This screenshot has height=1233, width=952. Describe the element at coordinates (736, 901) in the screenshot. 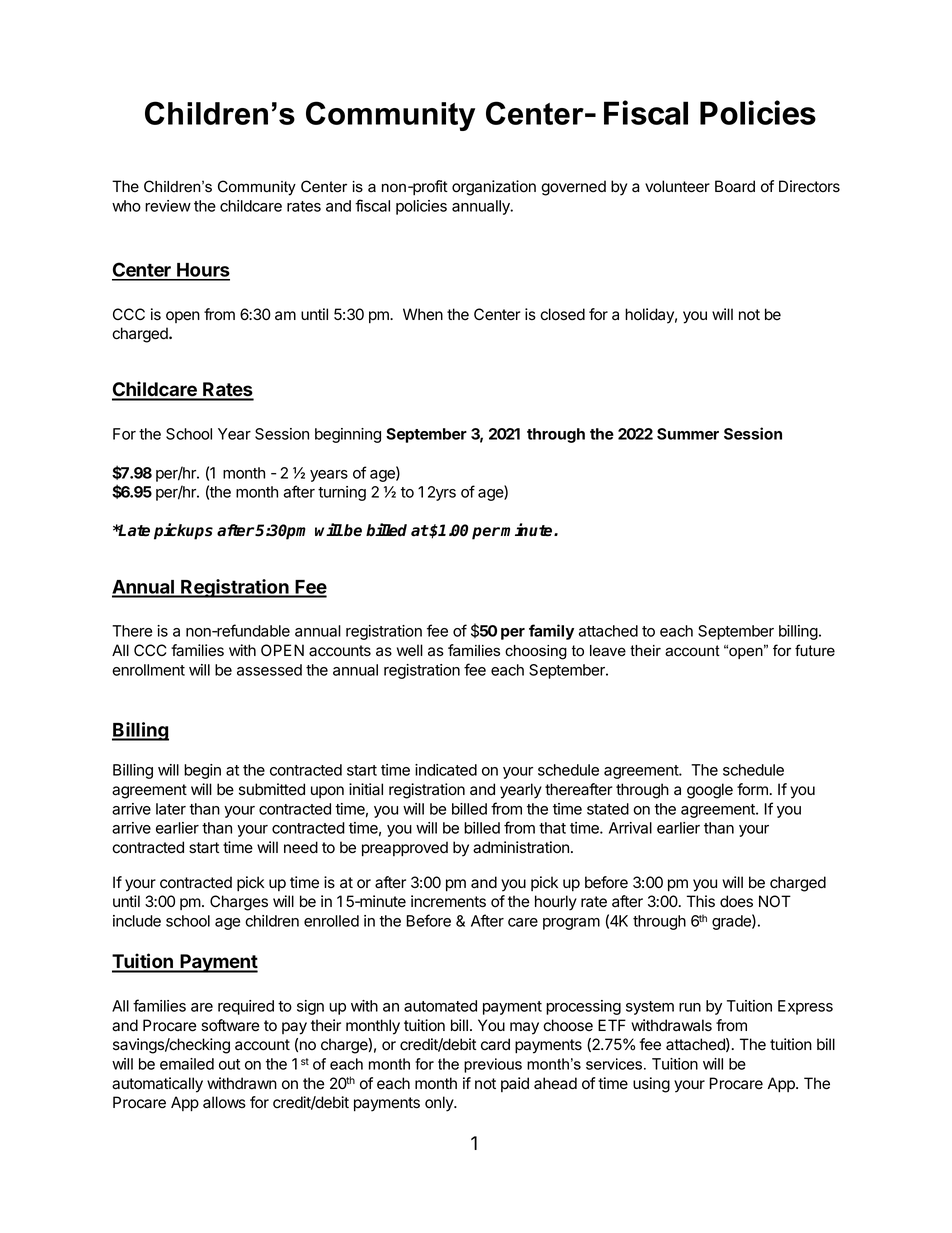

I see `does` at that location.
